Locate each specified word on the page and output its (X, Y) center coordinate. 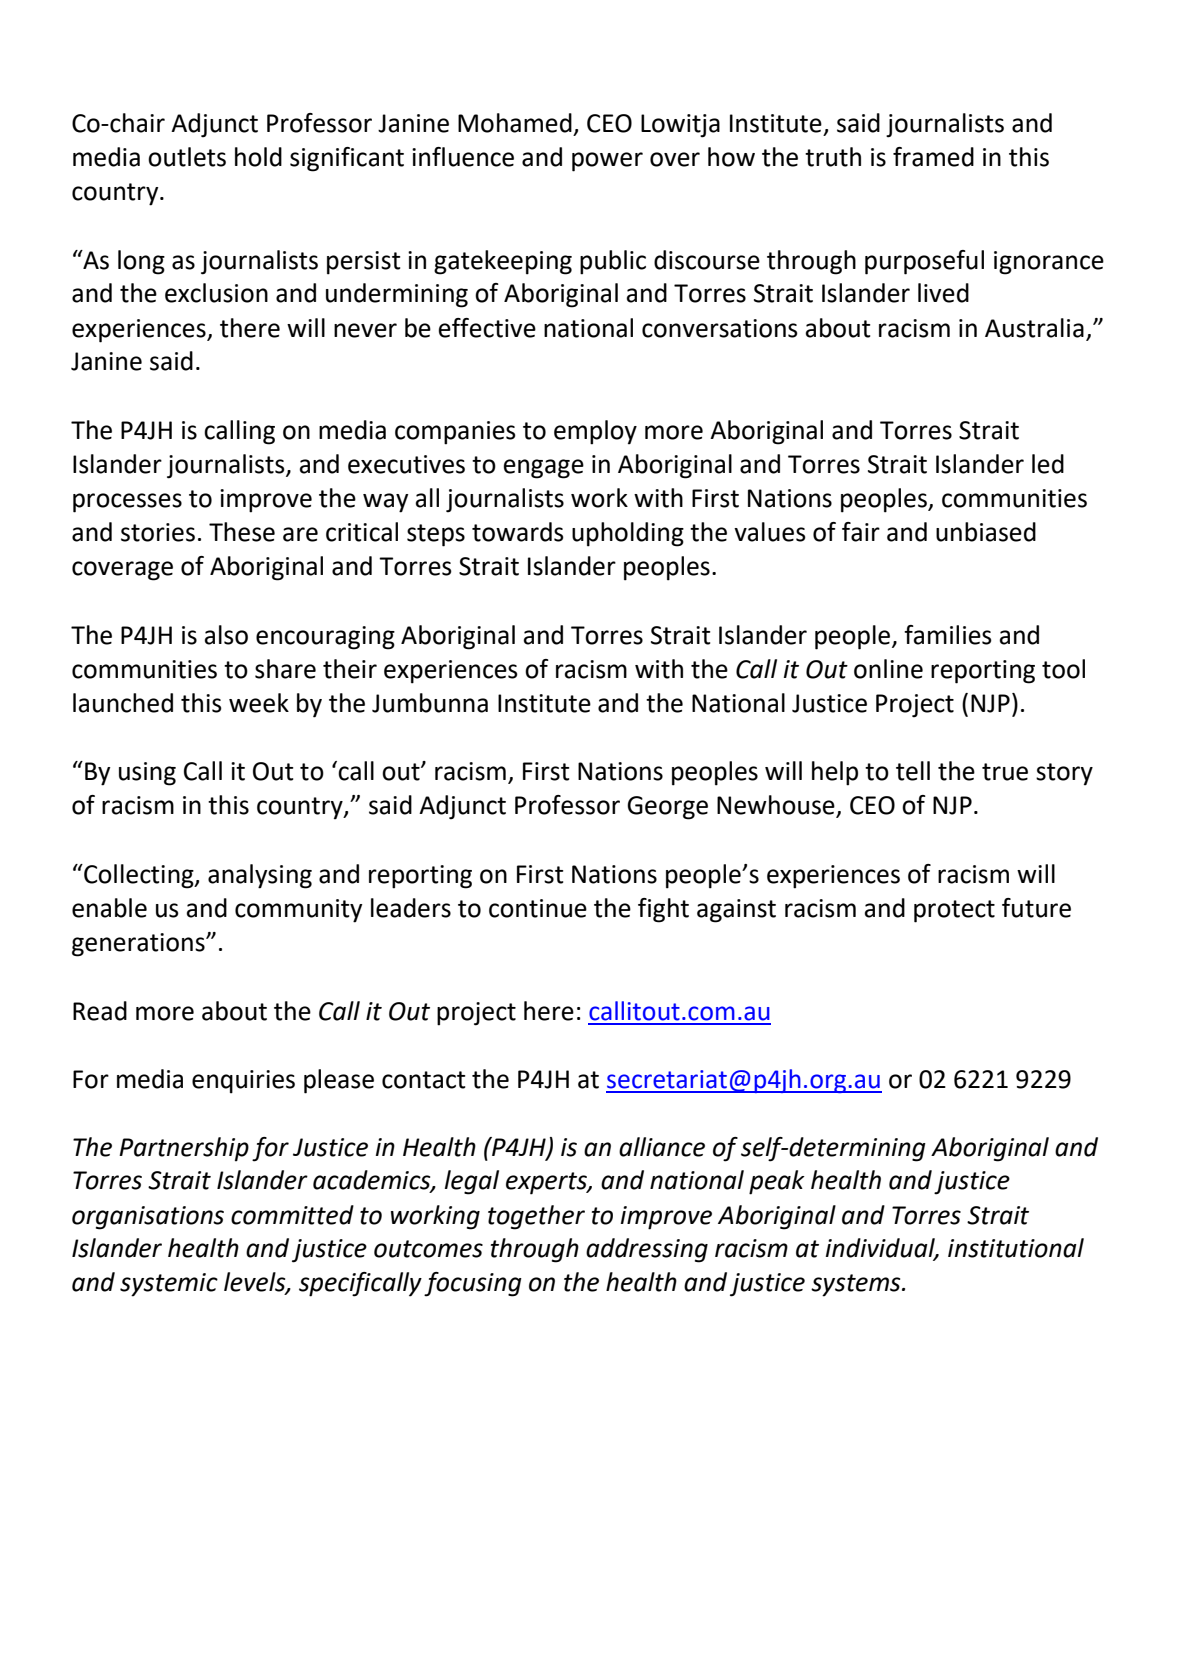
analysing (260, 876)
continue (538, 908)
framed (933, 157)
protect (954, 911)
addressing (647, 1250)
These (242, 532)
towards (518, 532)
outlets (187, 157)
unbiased (986, 532)
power (607, 162)
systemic (169, 1285)
